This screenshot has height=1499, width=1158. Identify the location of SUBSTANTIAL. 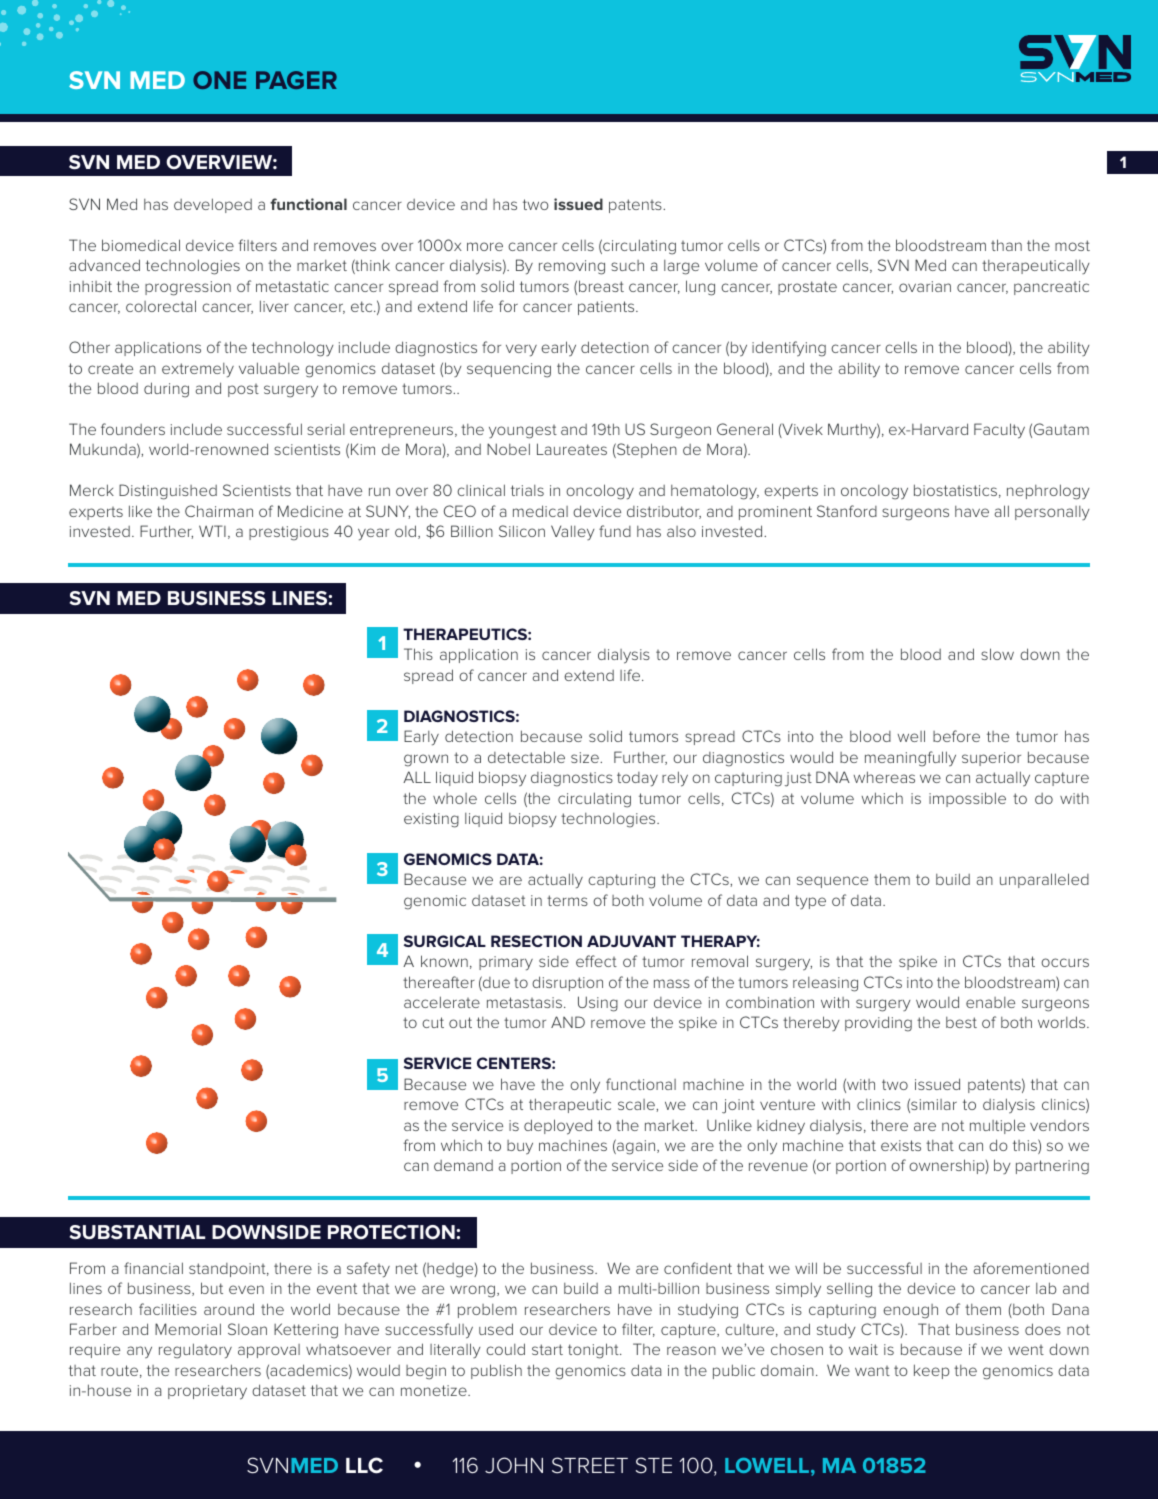
(137, 1232).
